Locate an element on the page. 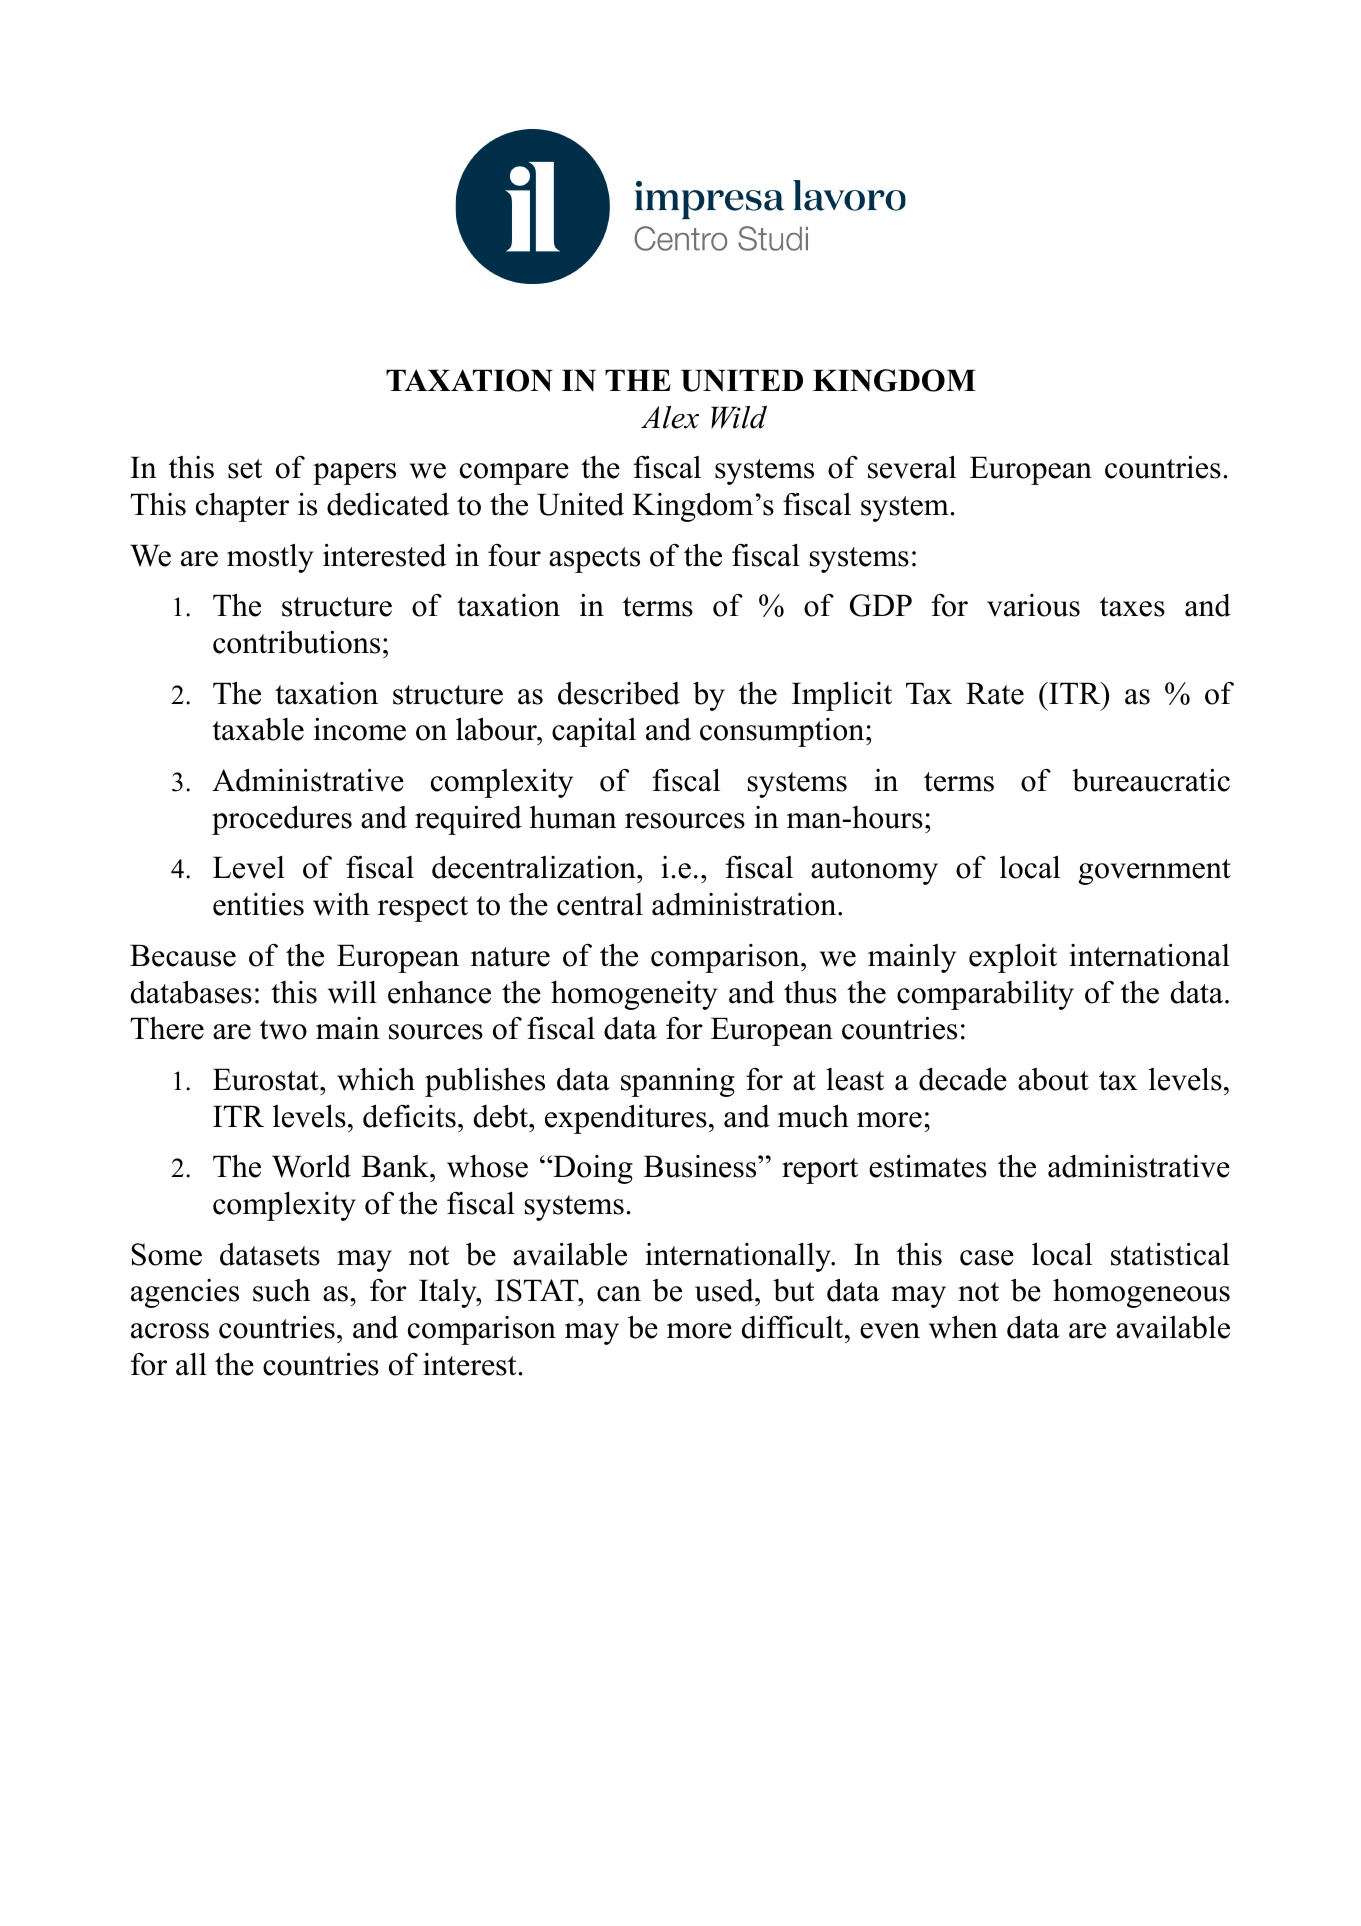  Alex is located at coordinates (670, 417).
